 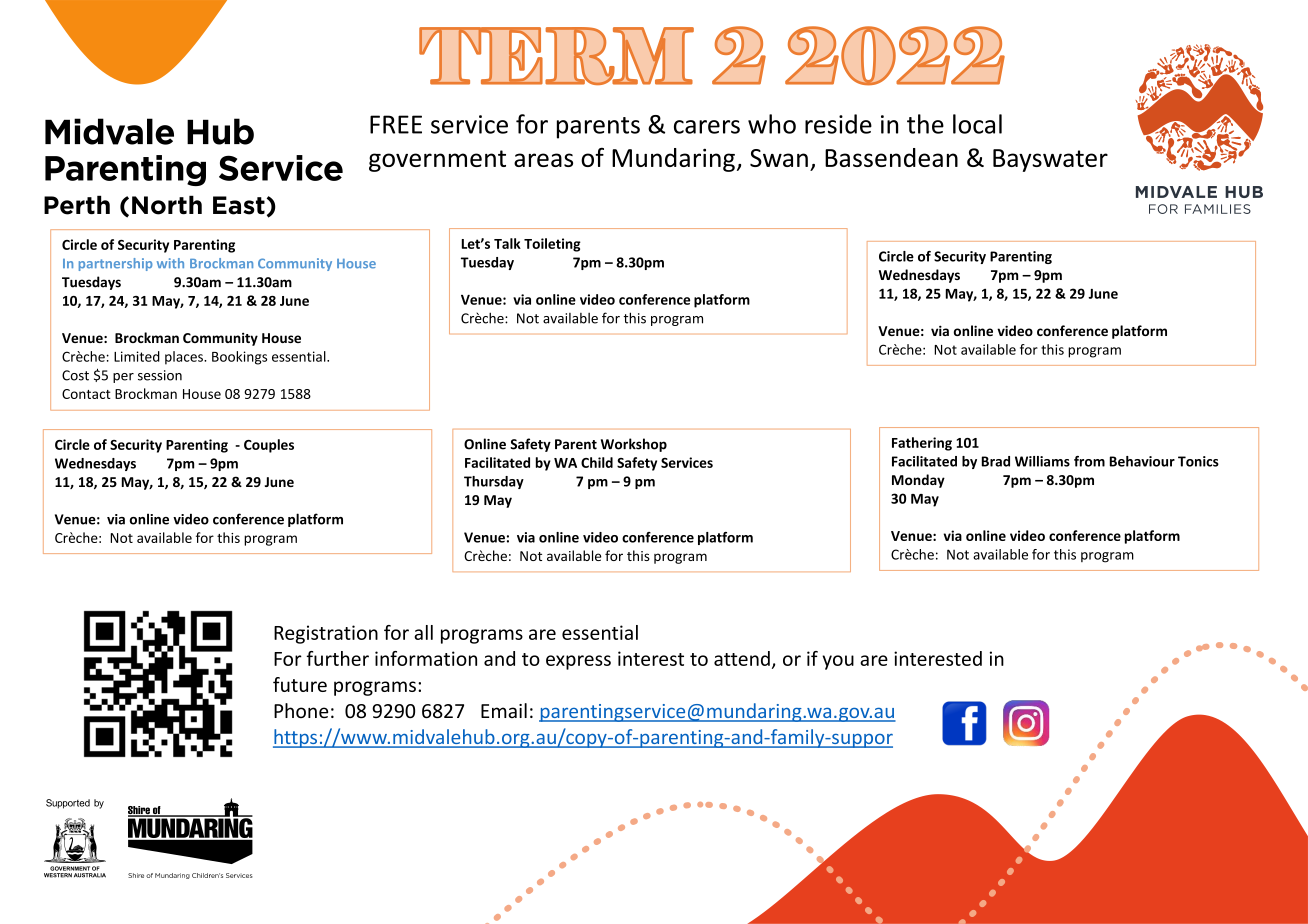 What do you see at coordinates (922, 444) in the screenshot?
I see `Fathering` at bounding box center [922, 444].
